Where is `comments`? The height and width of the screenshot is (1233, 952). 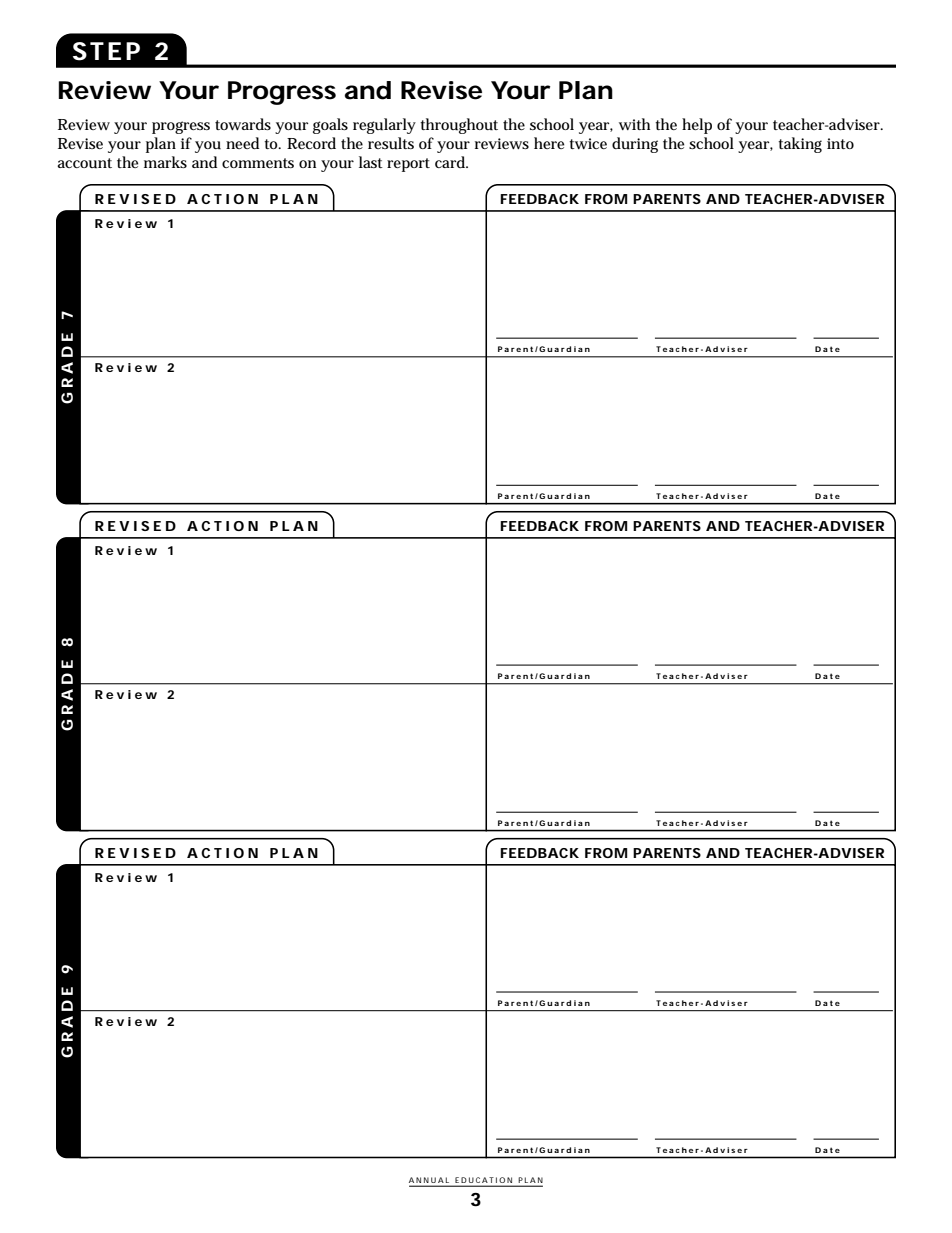 comments is located at coordinates (258, 163).
